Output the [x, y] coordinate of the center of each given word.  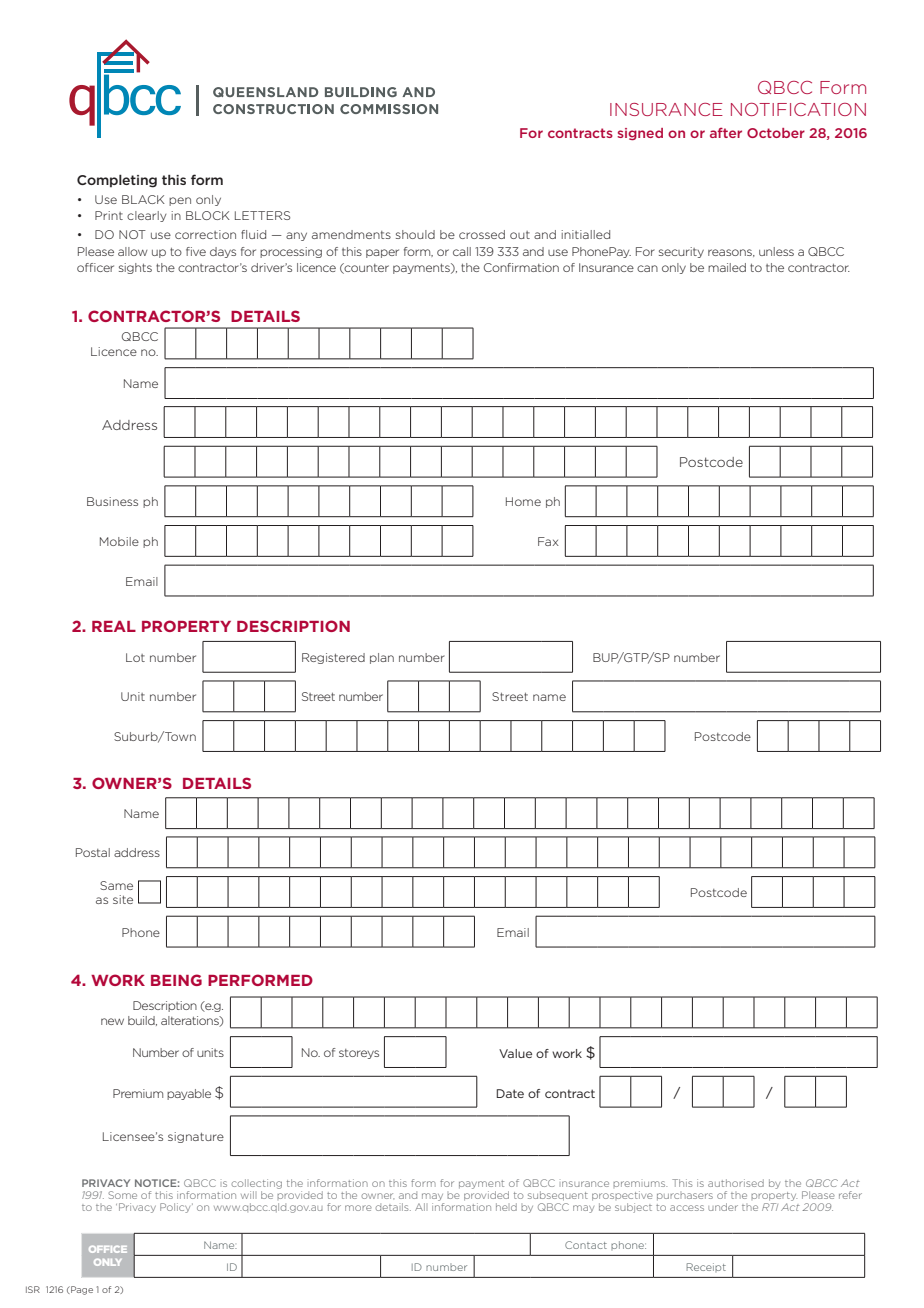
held [506, 1207]
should [415, 234]
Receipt [706, 1267]
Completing [117, 181]
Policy [176, 1208]
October [776, 133]
